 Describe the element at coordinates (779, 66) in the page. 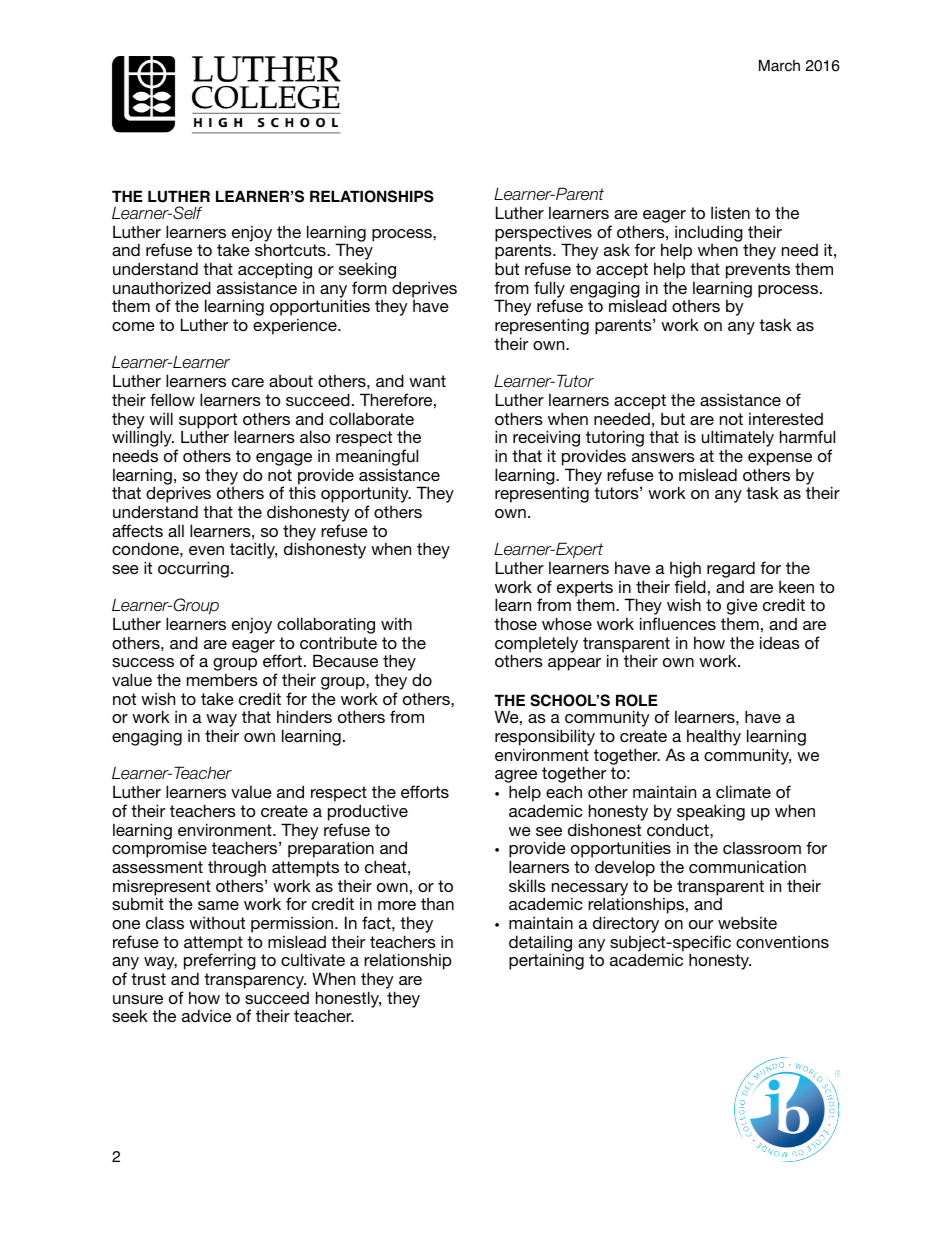

I see `March` at that location.
